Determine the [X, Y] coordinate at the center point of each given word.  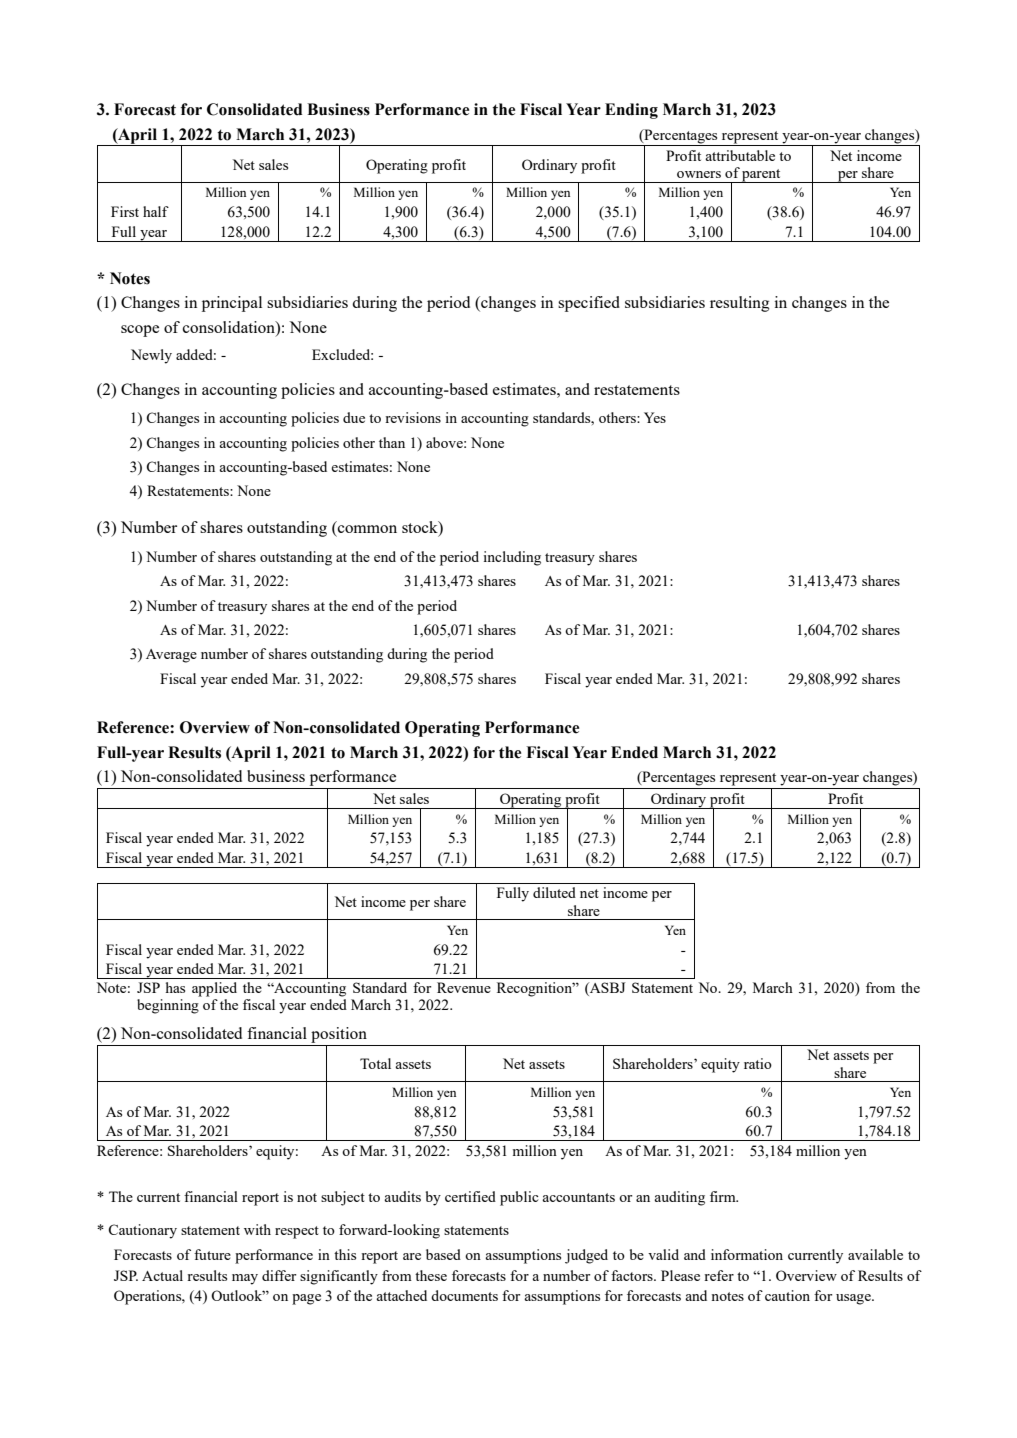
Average [171, 656]
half [156, 211]
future [212, 1254]
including [512, 558]
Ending [631, 111]
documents [464, 1295]
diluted [554, 892]
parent [761, 176]
